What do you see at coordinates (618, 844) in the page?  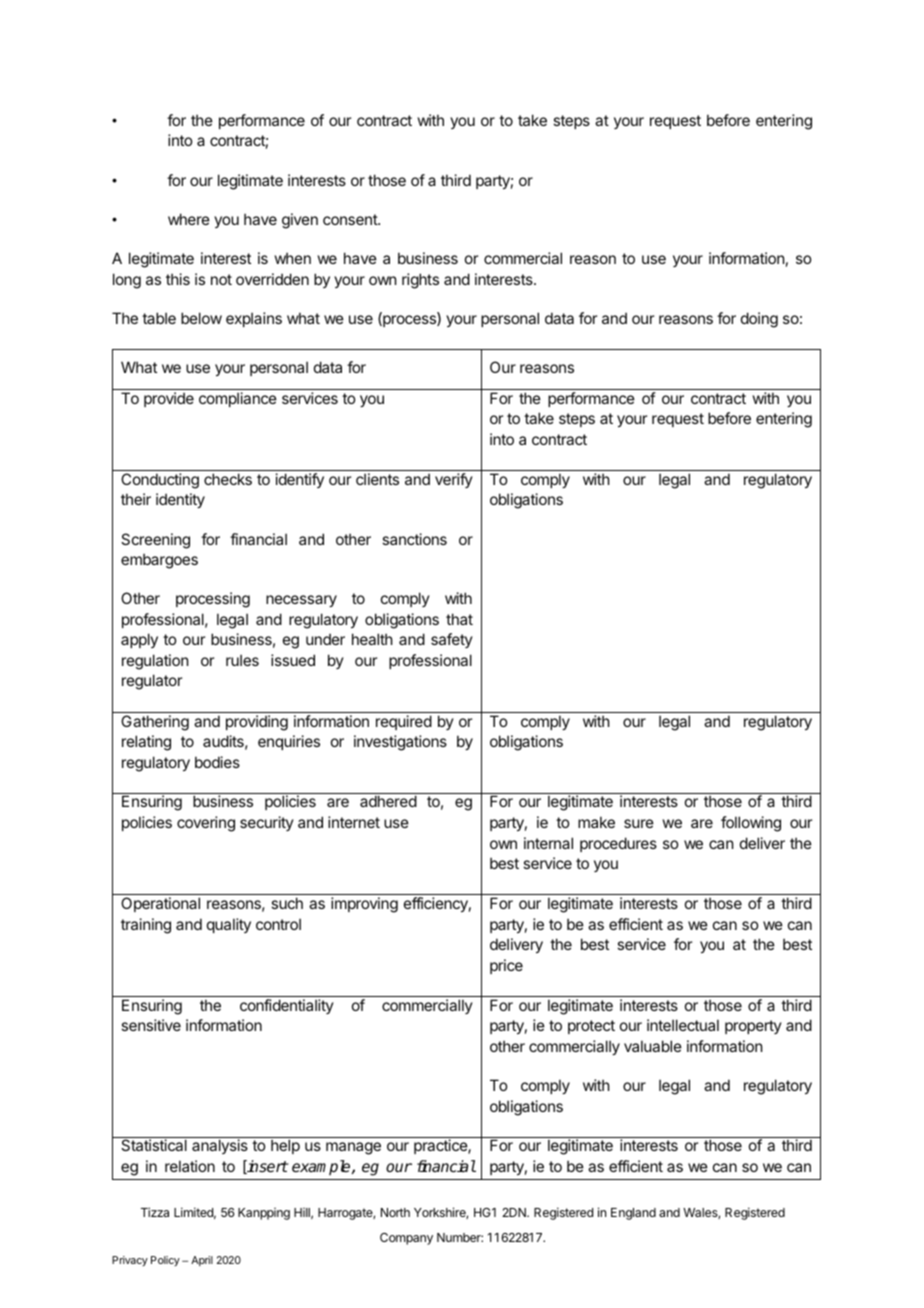 I see `procedures` at bounding box center [618, 844].
